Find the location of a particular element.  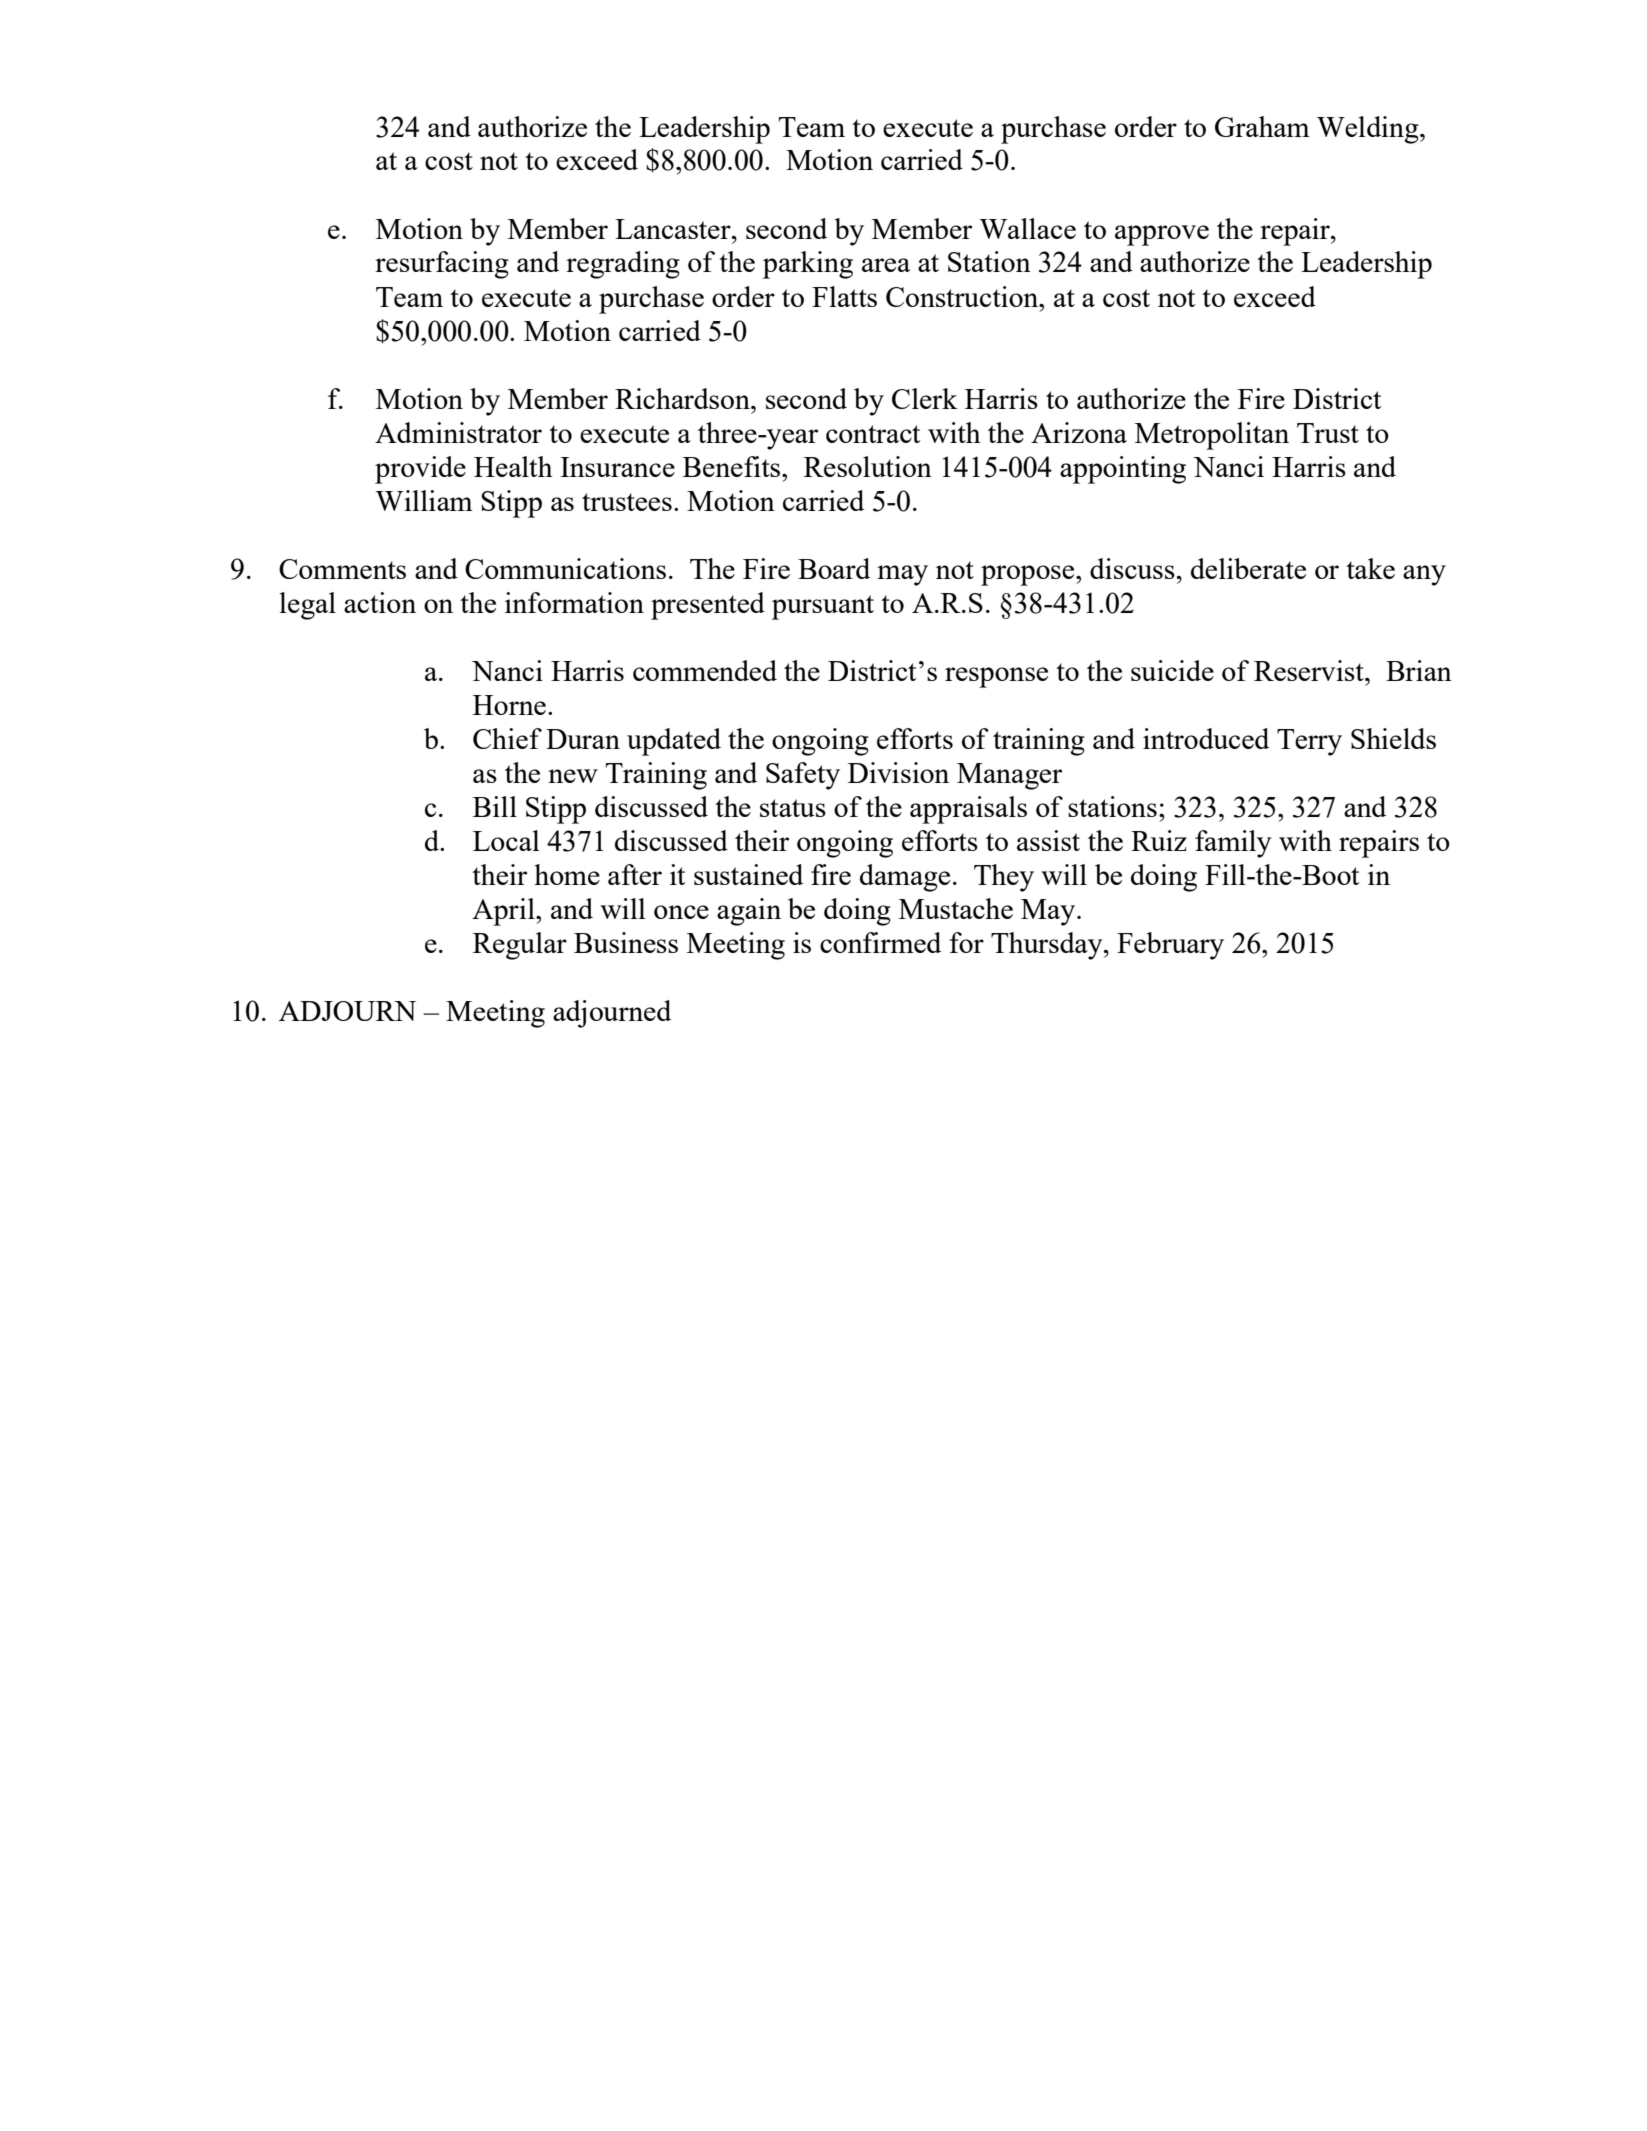

Wallace is located at coordinates (1027, 228).
